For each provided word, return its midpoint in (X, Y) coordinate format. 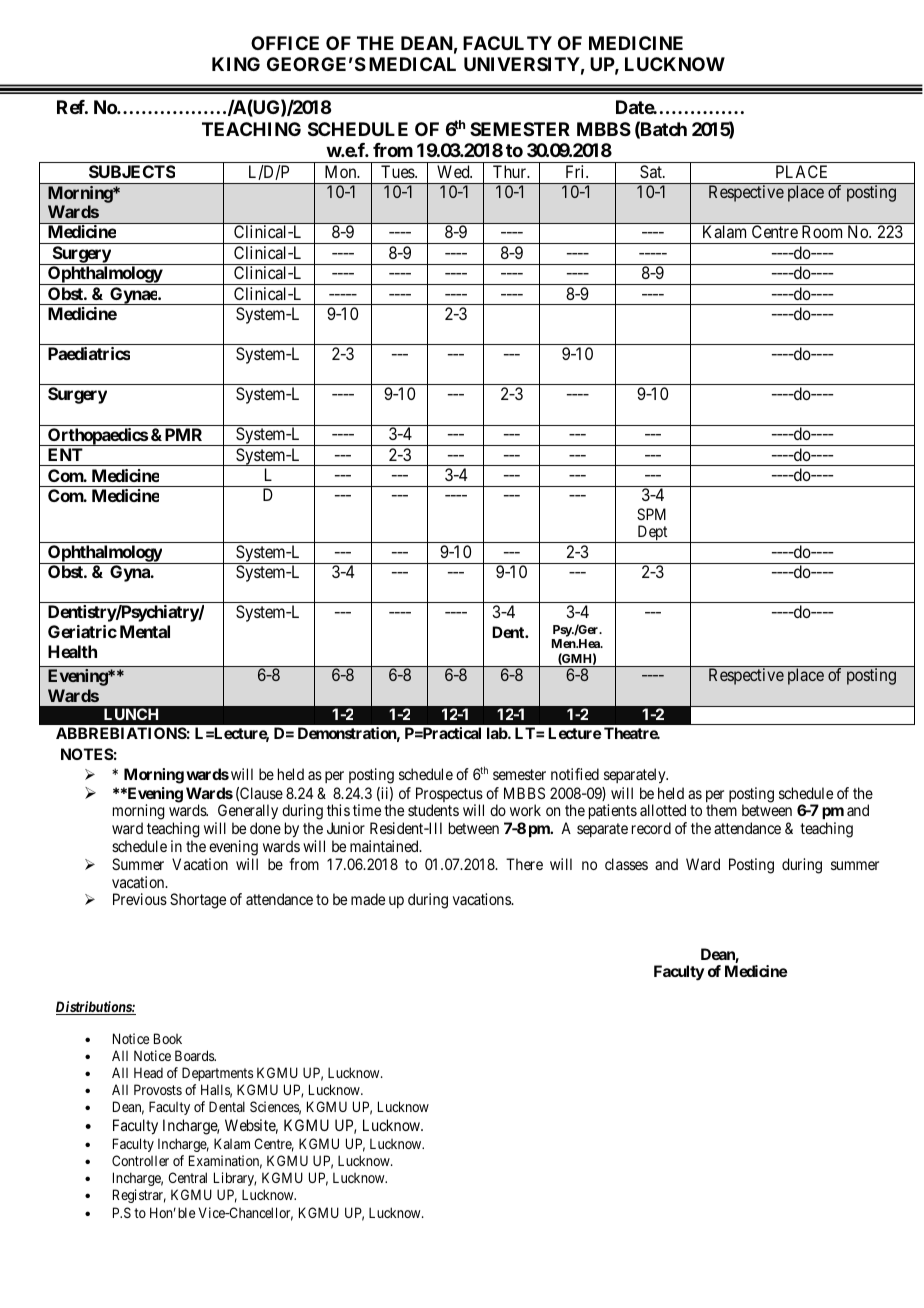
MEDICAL (412, 64)
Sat (652, 171)
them (721, 810)
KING (236, 64)
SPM (651, 514)
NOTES (87, 754)
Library (235, 1179)
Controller (140, 1160)
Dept (652, 534)
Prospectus (450, 796)
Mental (145, 631)
